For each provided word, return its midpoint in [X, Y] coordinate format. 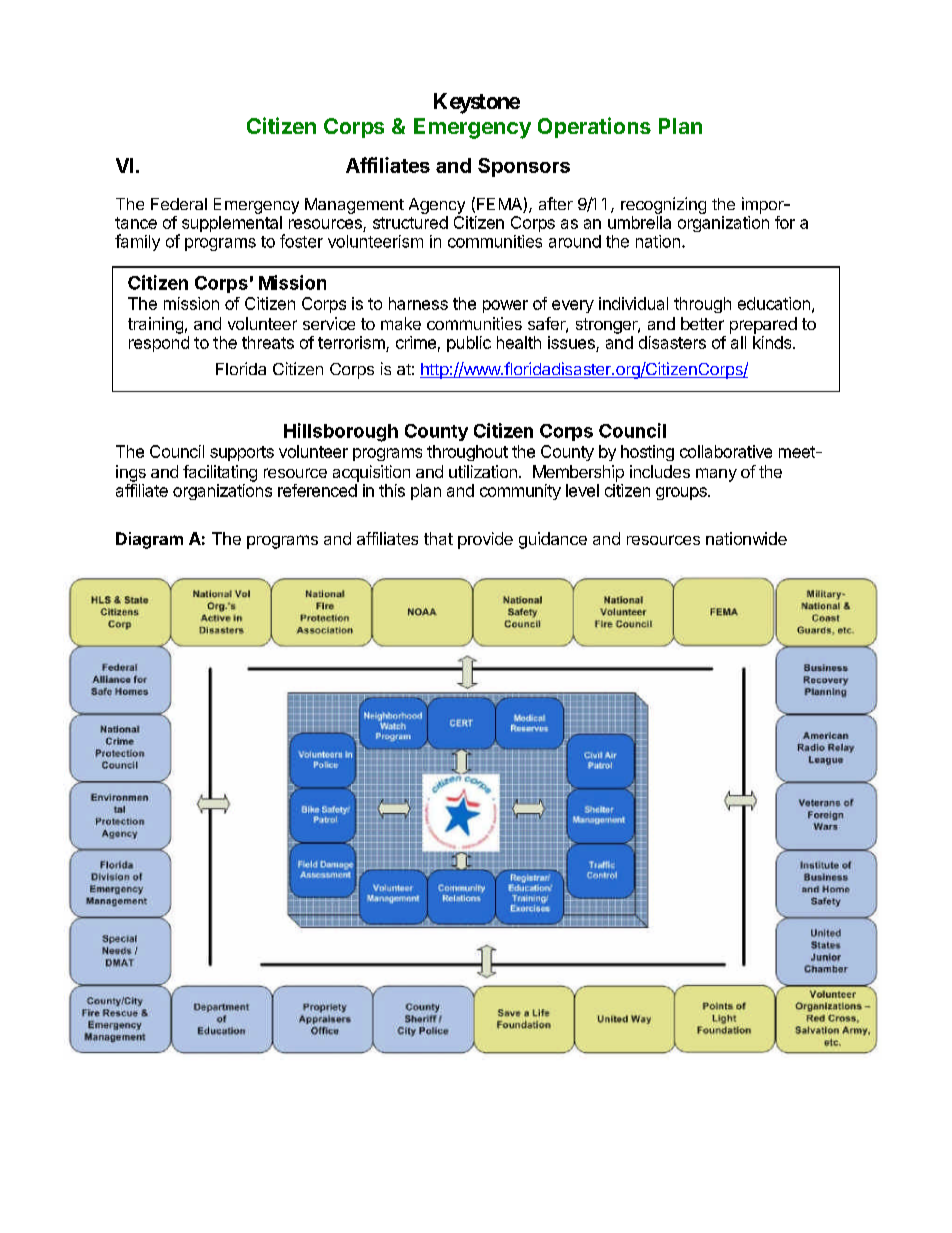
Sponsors [524, 167]
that [438, 538]
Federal [179, 204]
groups [682, 493]
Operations [594, 127]
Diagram [149, 540]
